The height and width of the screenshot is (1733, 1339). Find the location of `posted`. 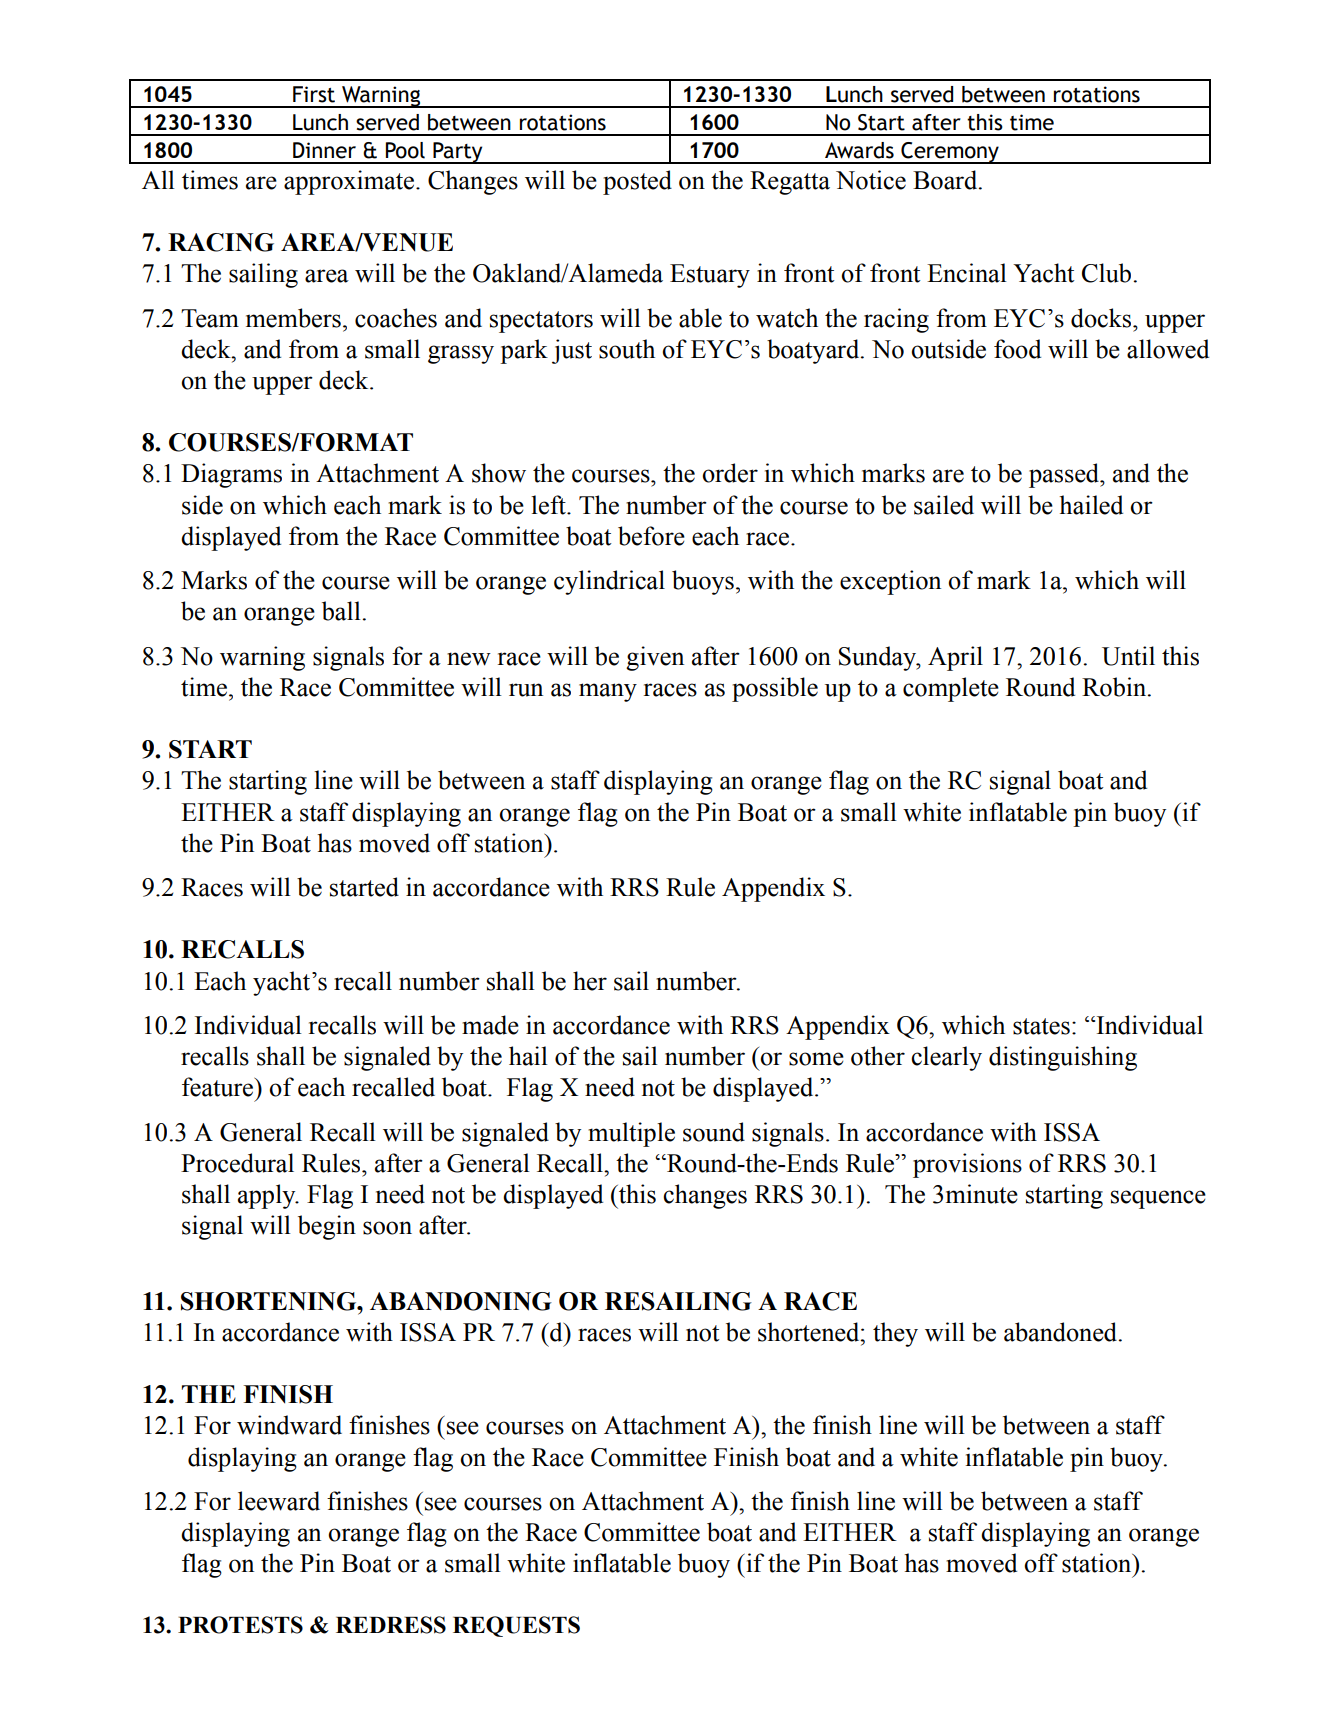

posted is located at coordinates (637, 182).
